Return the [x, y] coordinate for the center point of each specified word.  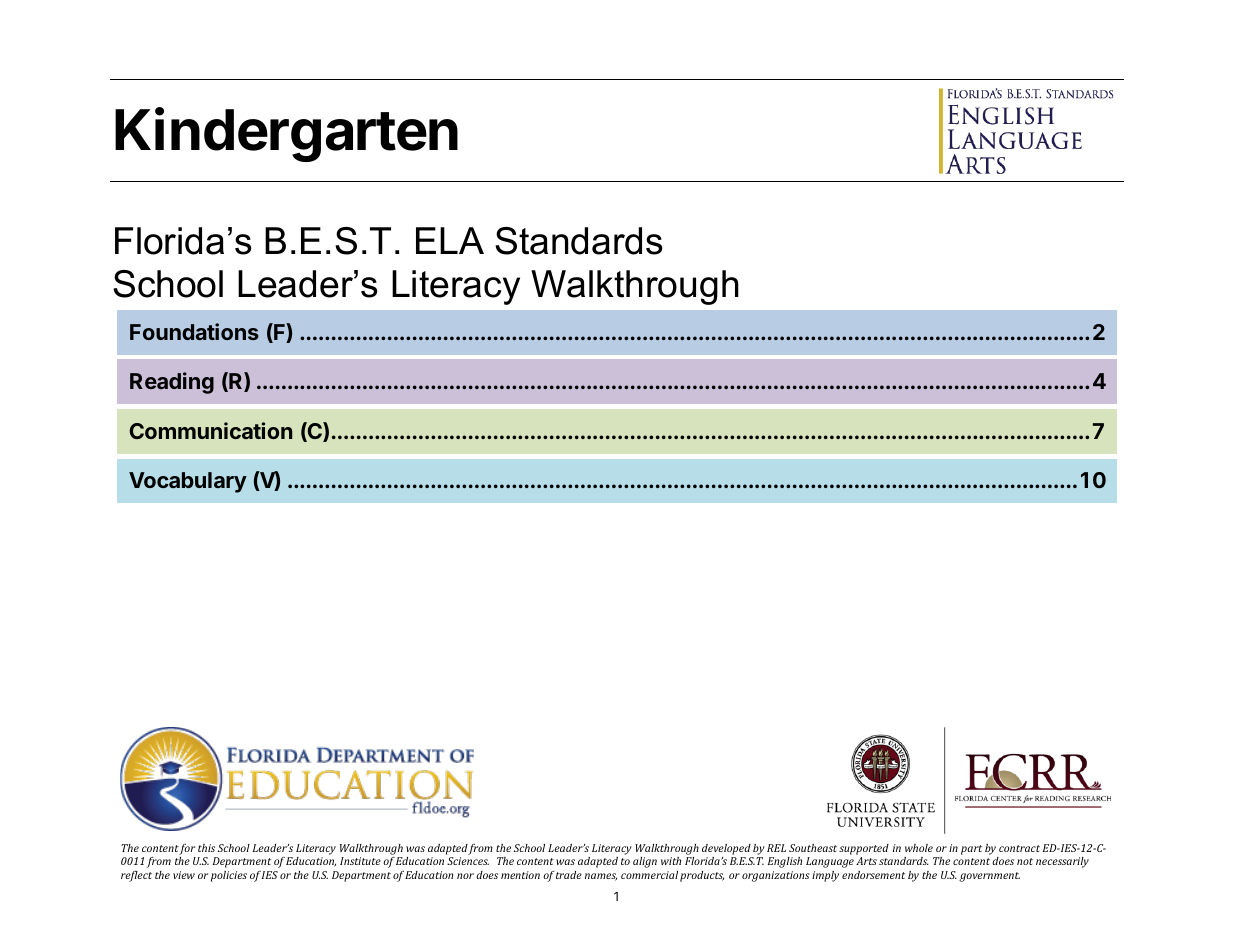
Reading [172, 383]
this [206, 848]
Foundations [194, 331]
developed [726, 849]
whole [919, 848]
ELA [450, 240]
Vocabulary [188, 482]
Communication [211, 430]
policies [229, 876]
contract [1019, 848]
